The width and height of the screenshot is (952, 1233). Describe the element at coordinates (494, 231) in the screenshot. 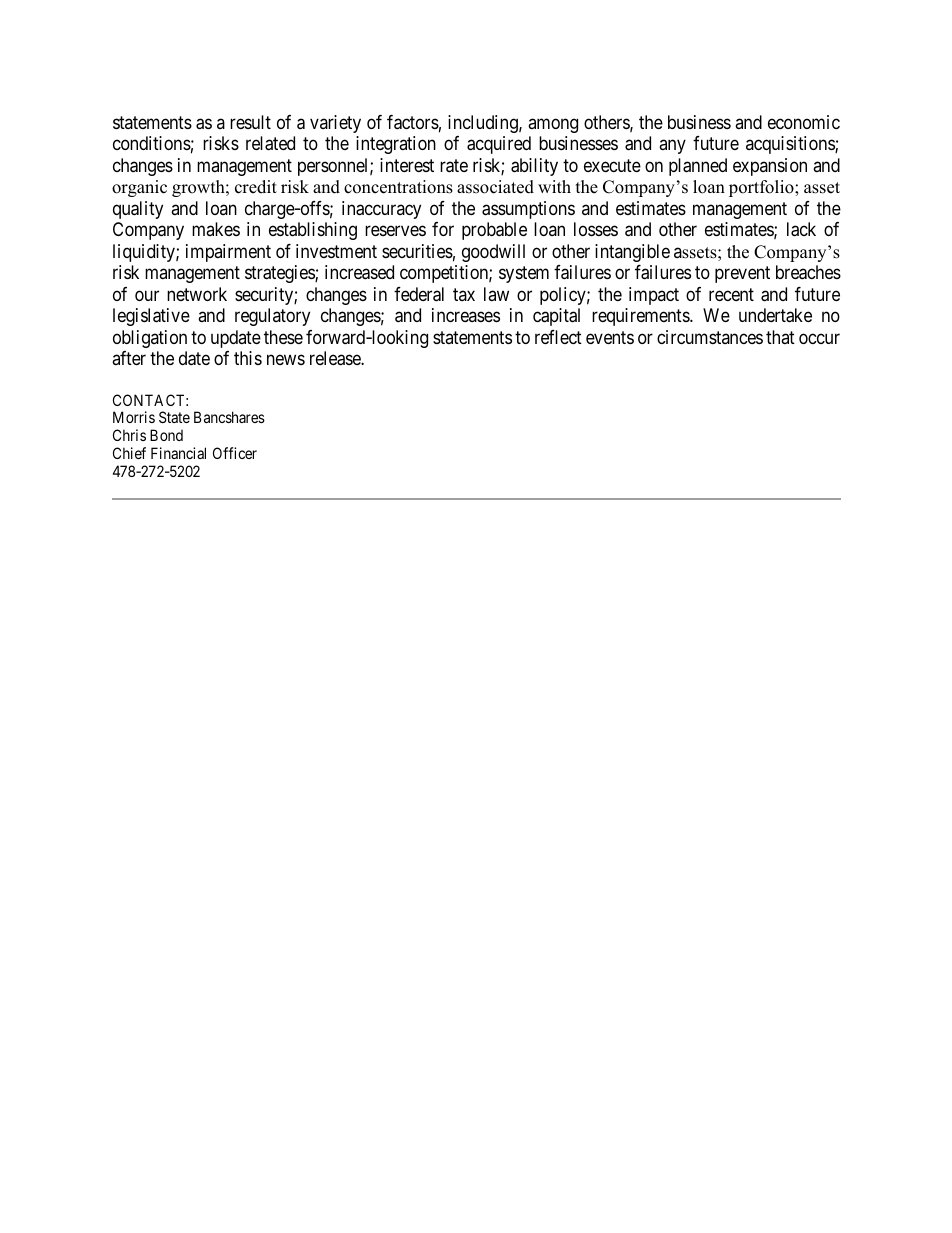

I see `probable` at that location.
